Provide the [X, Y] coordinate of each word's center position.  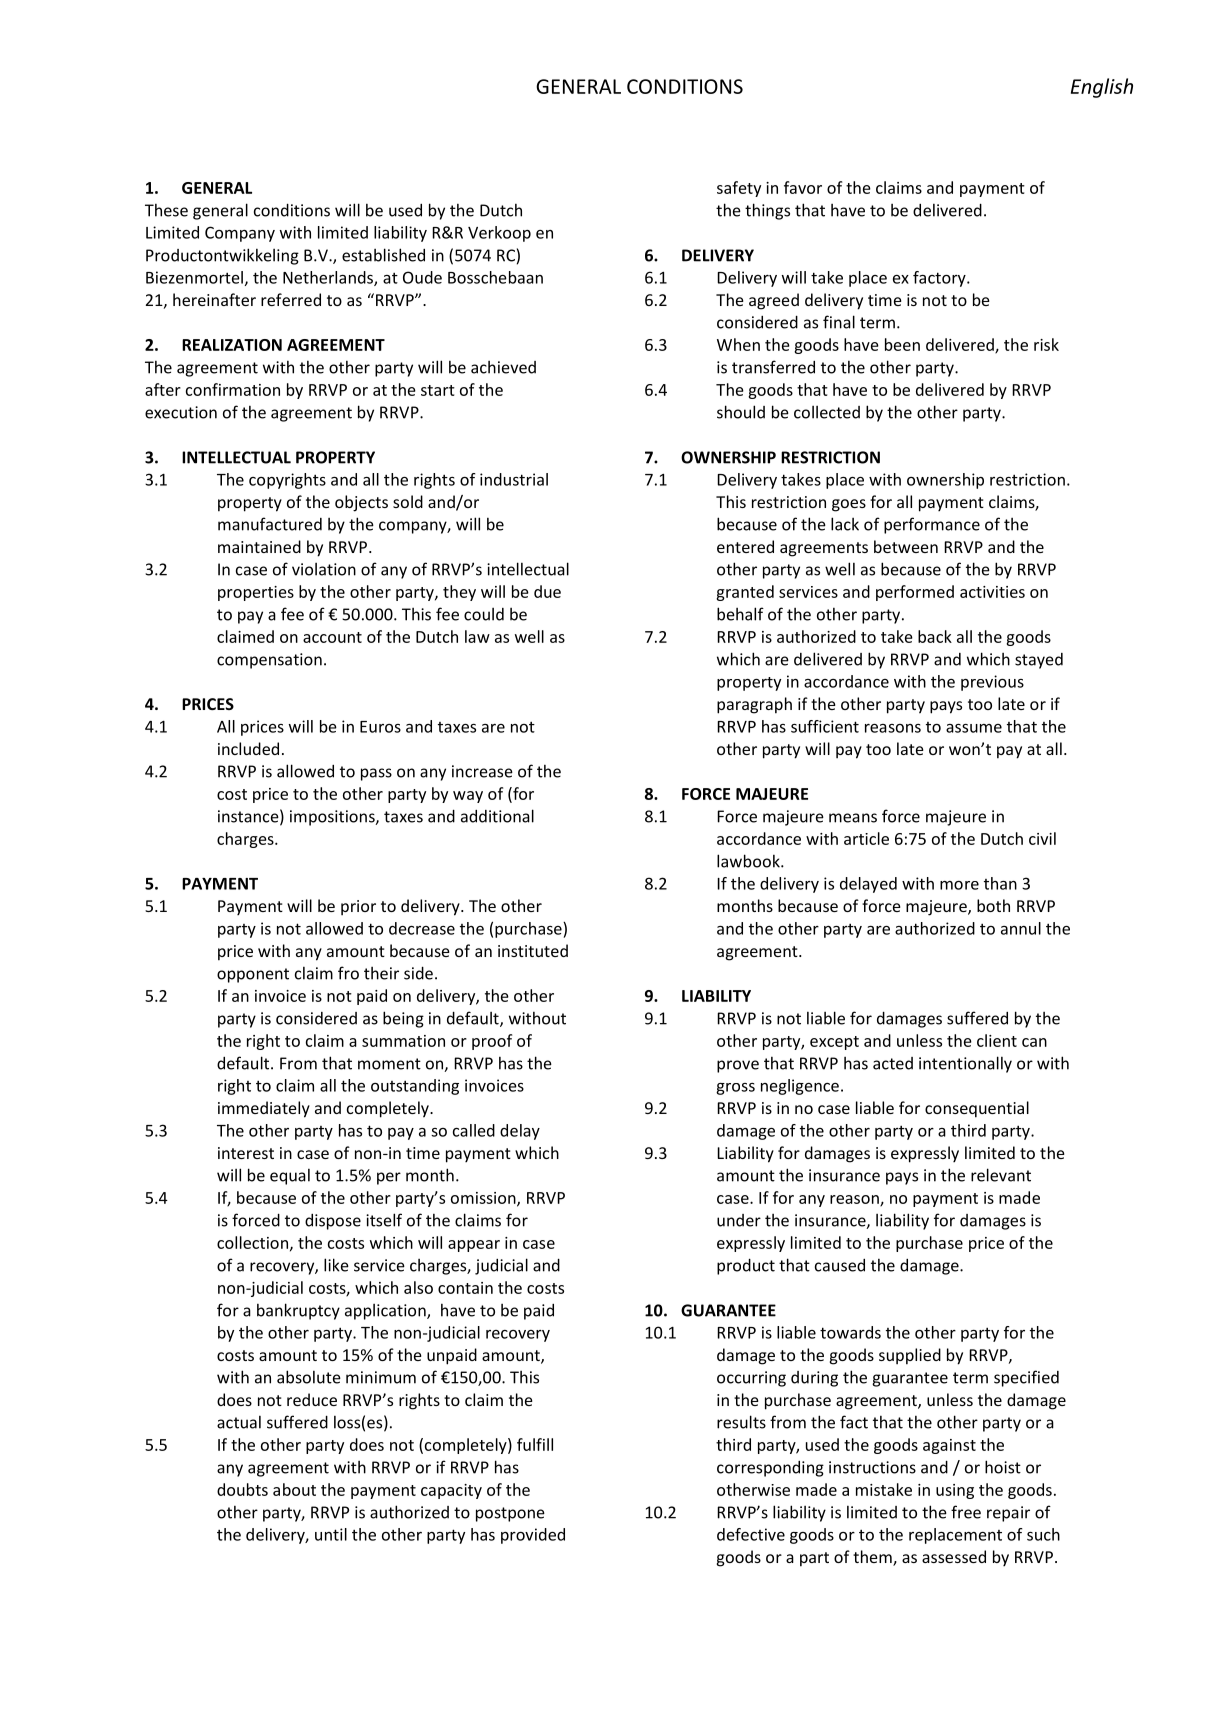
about [294, 1489]
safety [739, 189]
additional [497, 816]
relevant [1001, 1175]
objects [361, 503]
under [739, 1220]
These [166, 210]
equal [290, 1176]
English [1102, 88]
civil [1042, 838]
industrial [514, 479]
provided [533, 1536]
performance [932, 525]
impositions [333, 818]
